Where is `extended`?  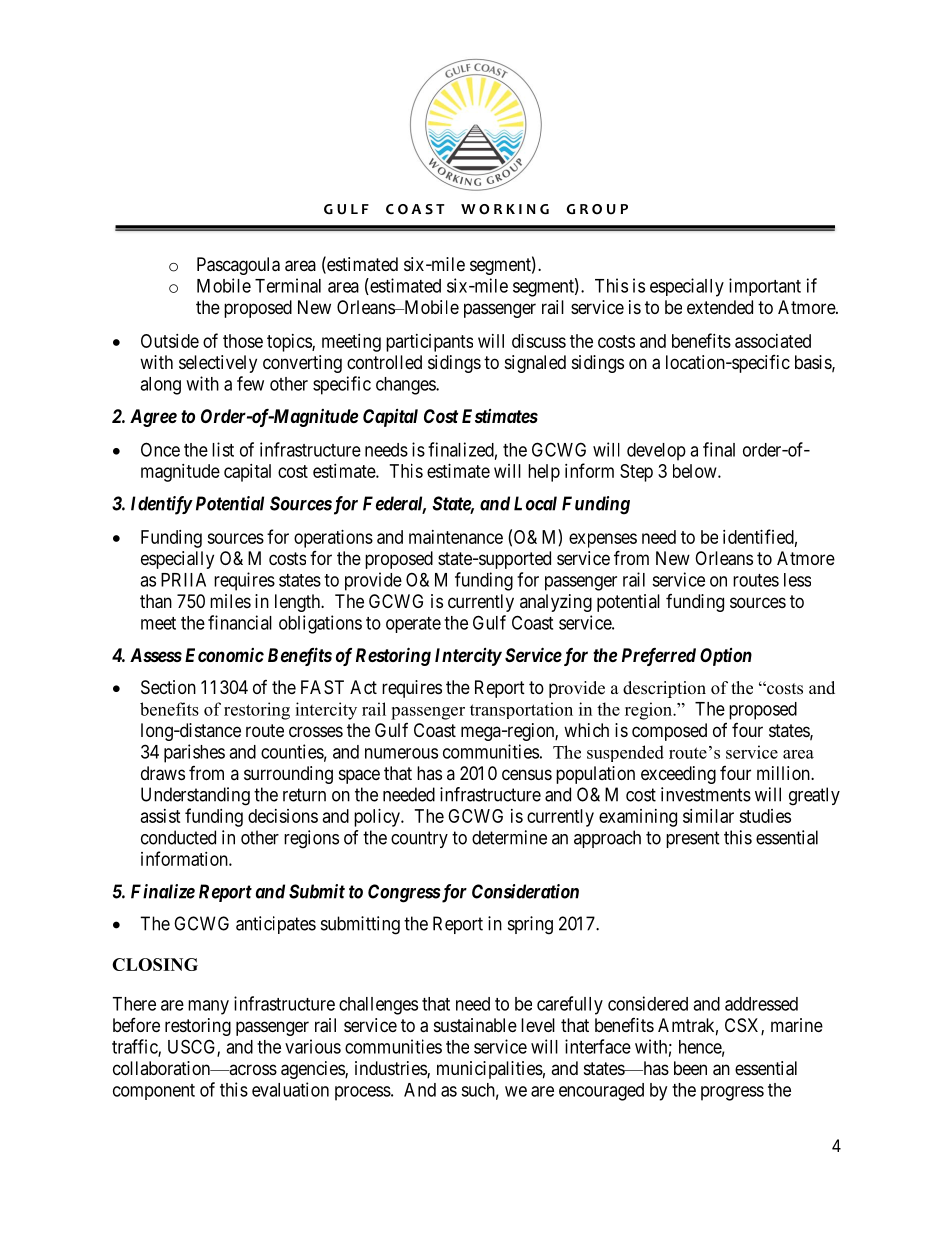
extended is located at coordinates (720, 307).
